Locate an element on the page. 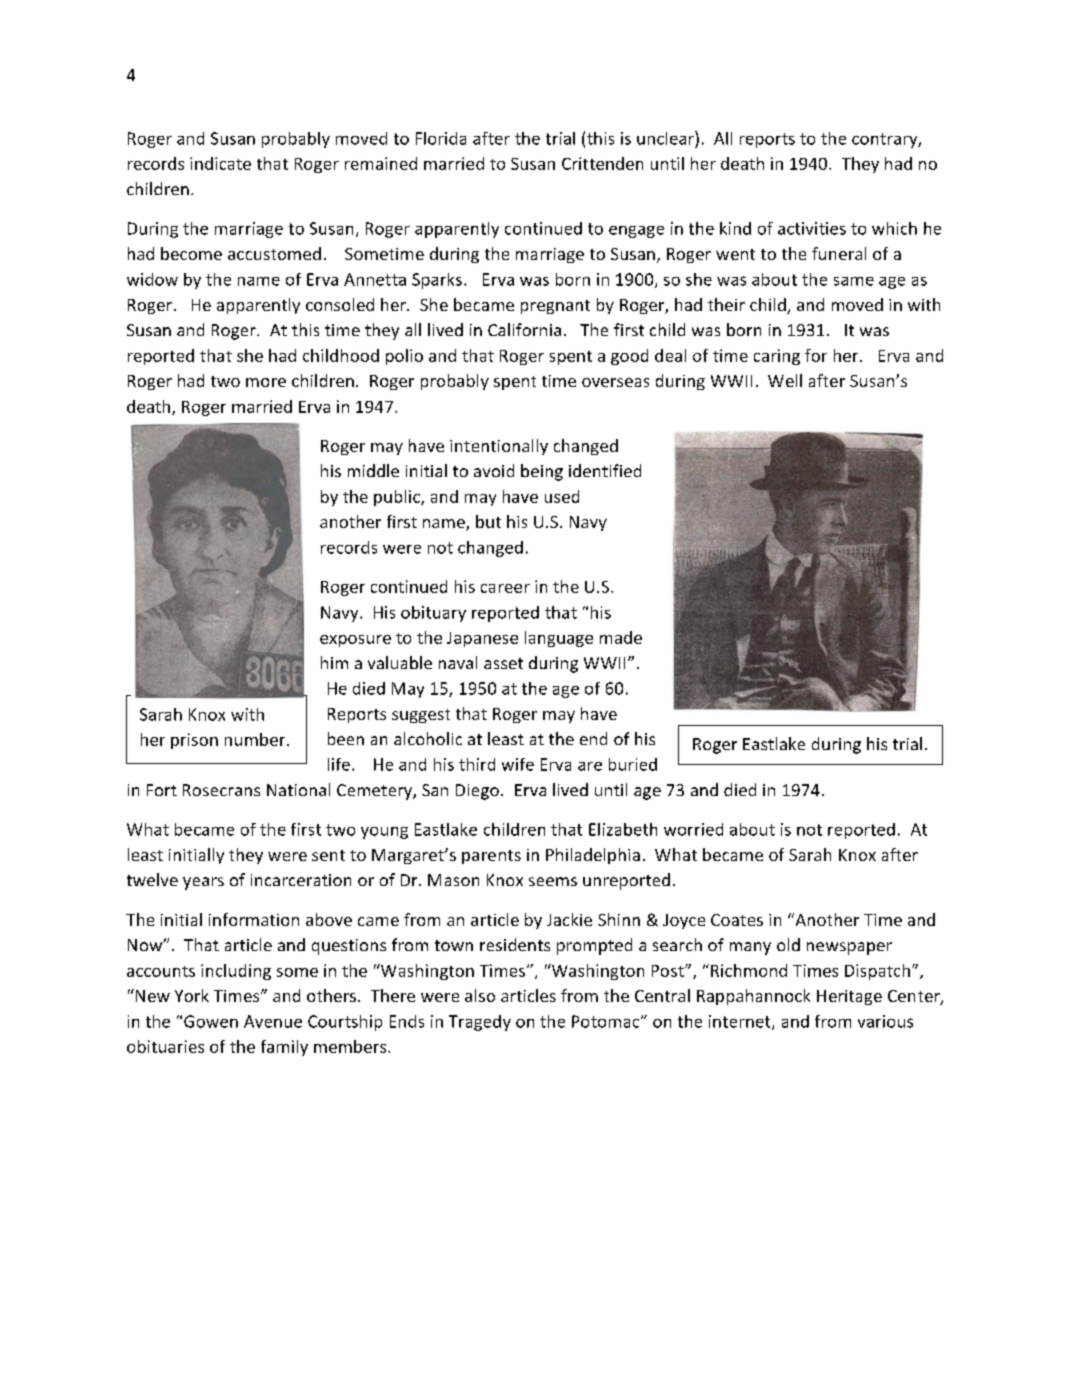  career is located at coordinates (505, 588).
